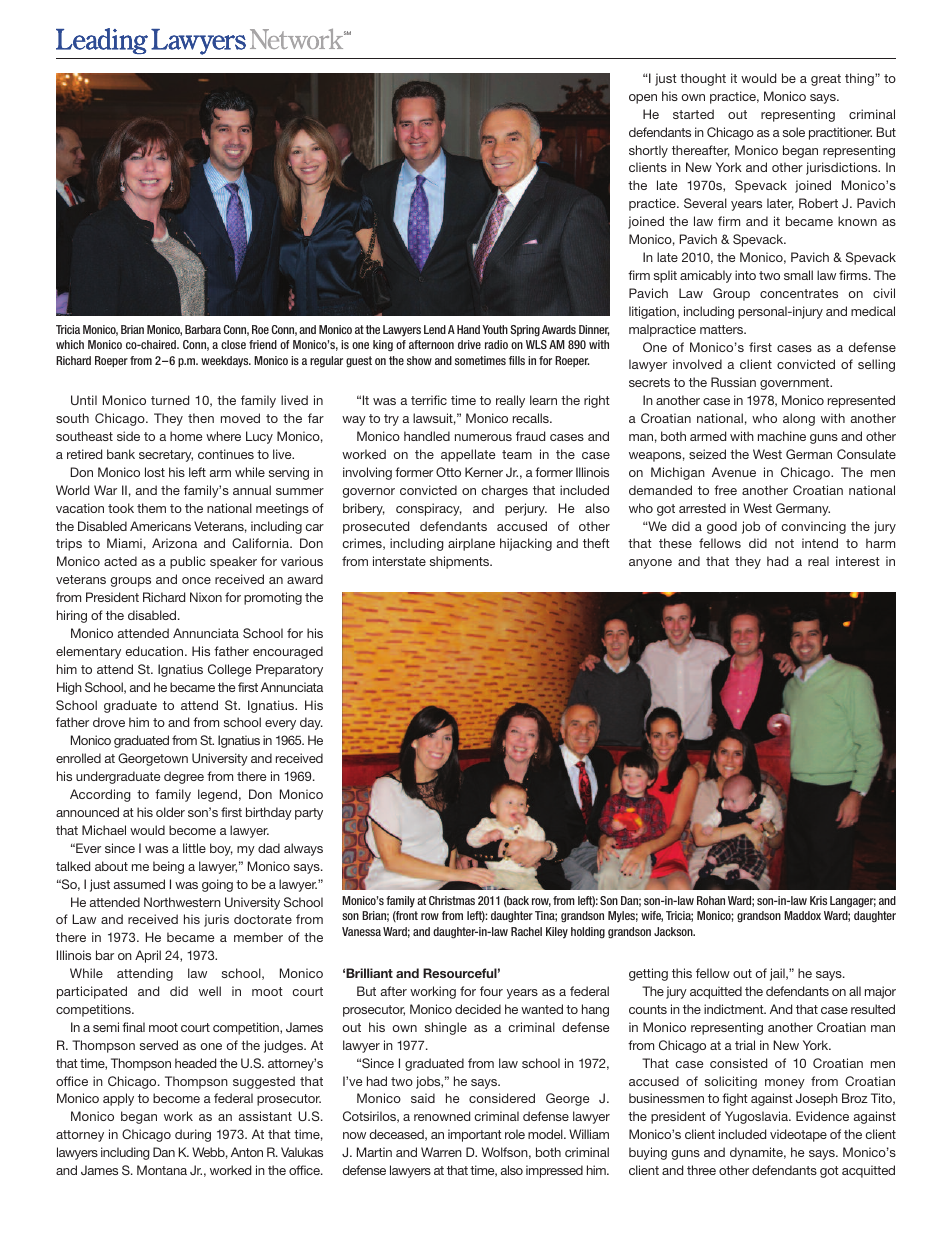  I want to click on Rachel, so click(526, 931).
